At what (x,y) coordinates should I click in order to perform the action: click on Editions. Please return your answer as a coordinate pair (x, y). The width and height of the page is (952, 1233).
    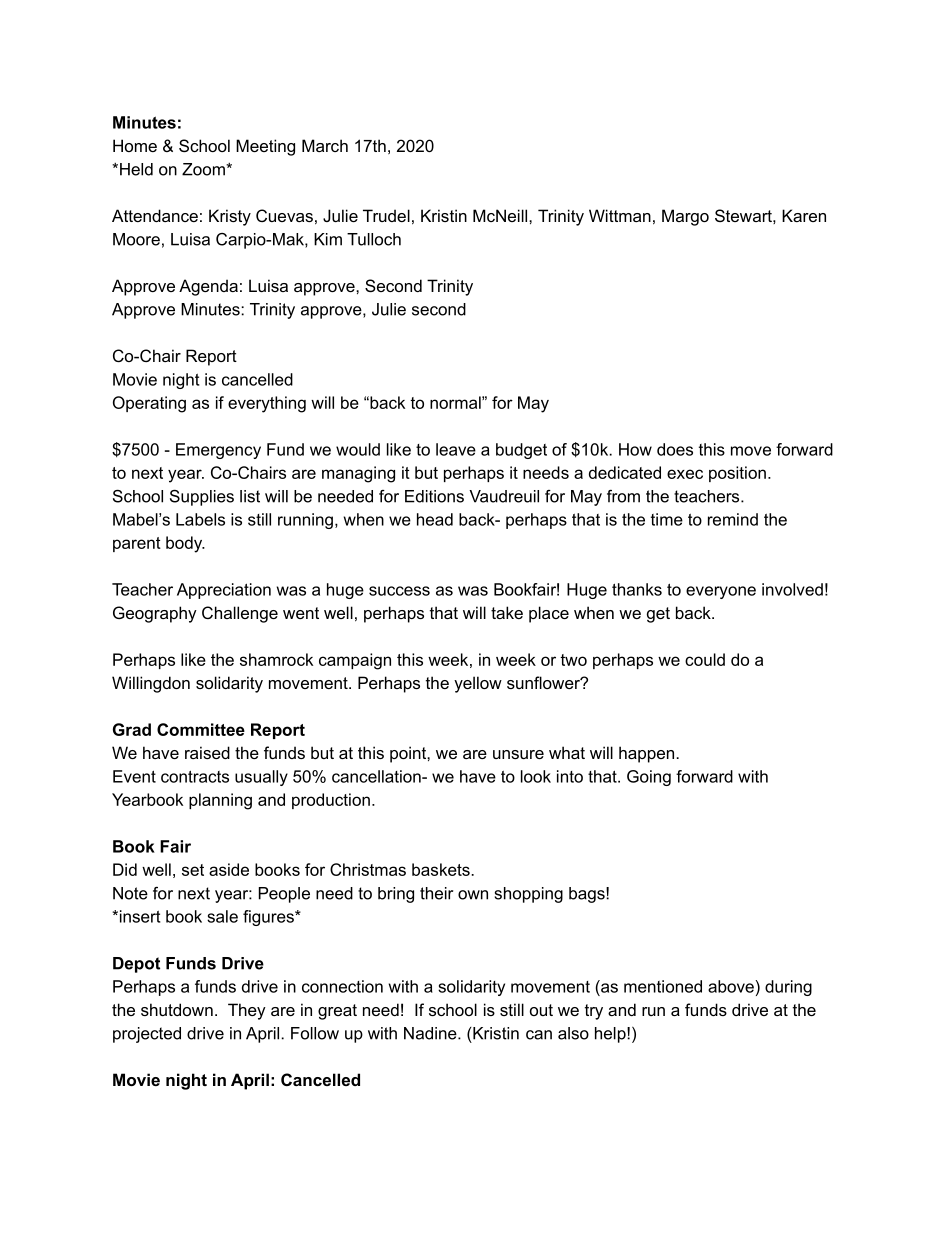
    Looking at the image, I should click on (434, 496).
